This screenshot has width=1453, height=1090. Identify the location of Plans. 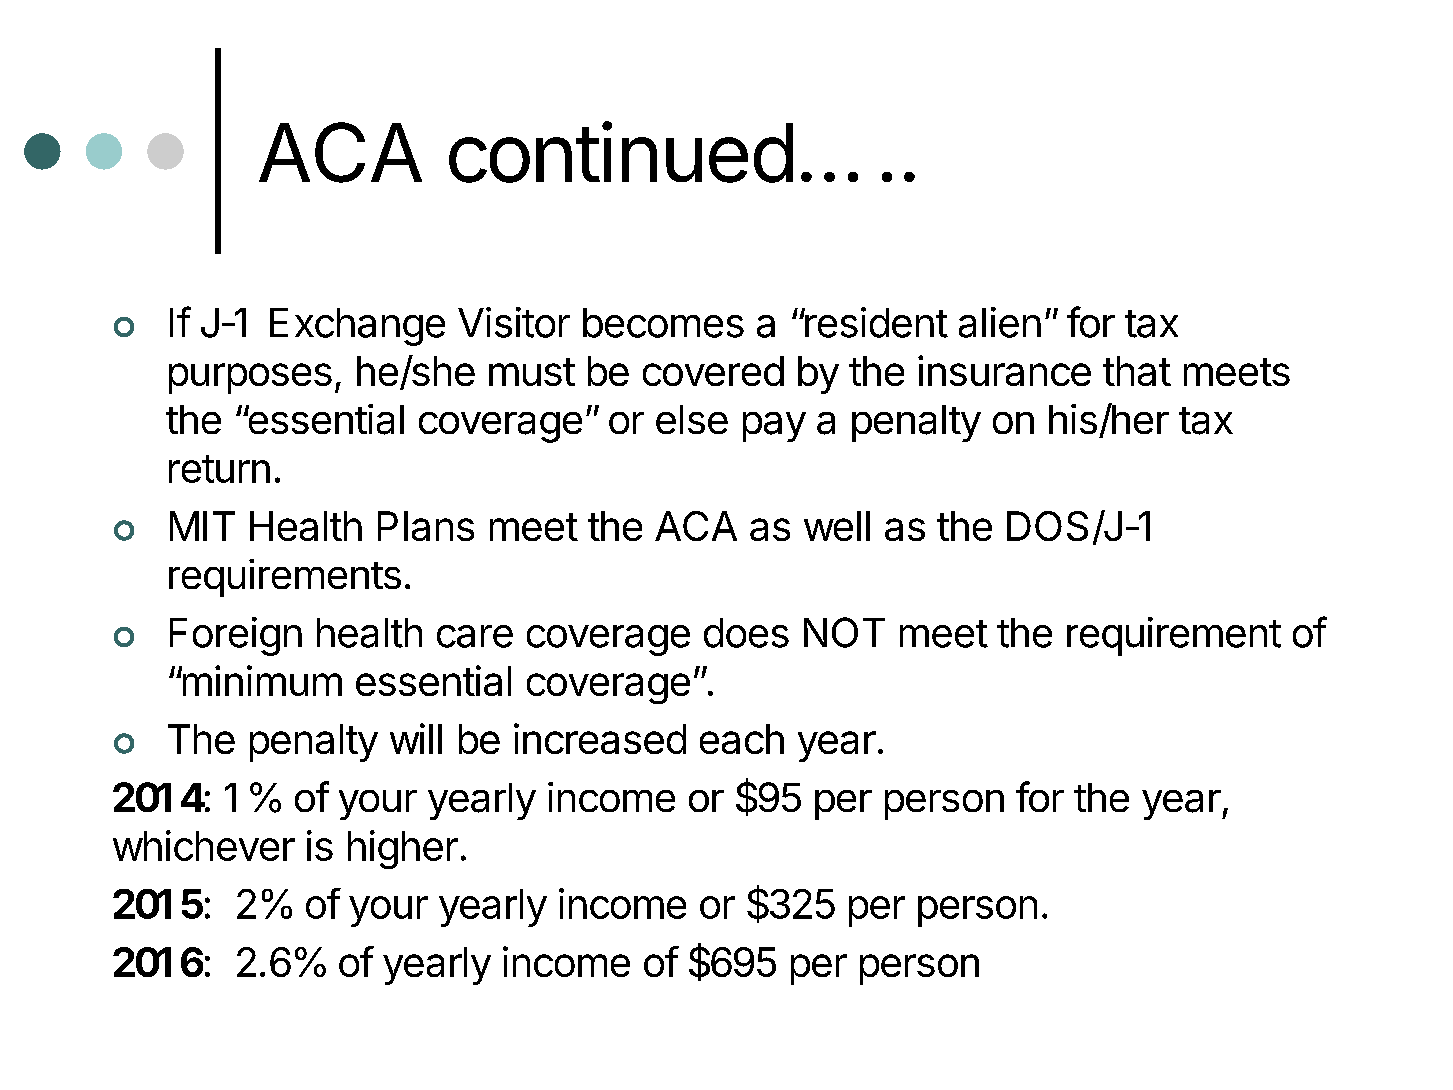
(426, 526).
